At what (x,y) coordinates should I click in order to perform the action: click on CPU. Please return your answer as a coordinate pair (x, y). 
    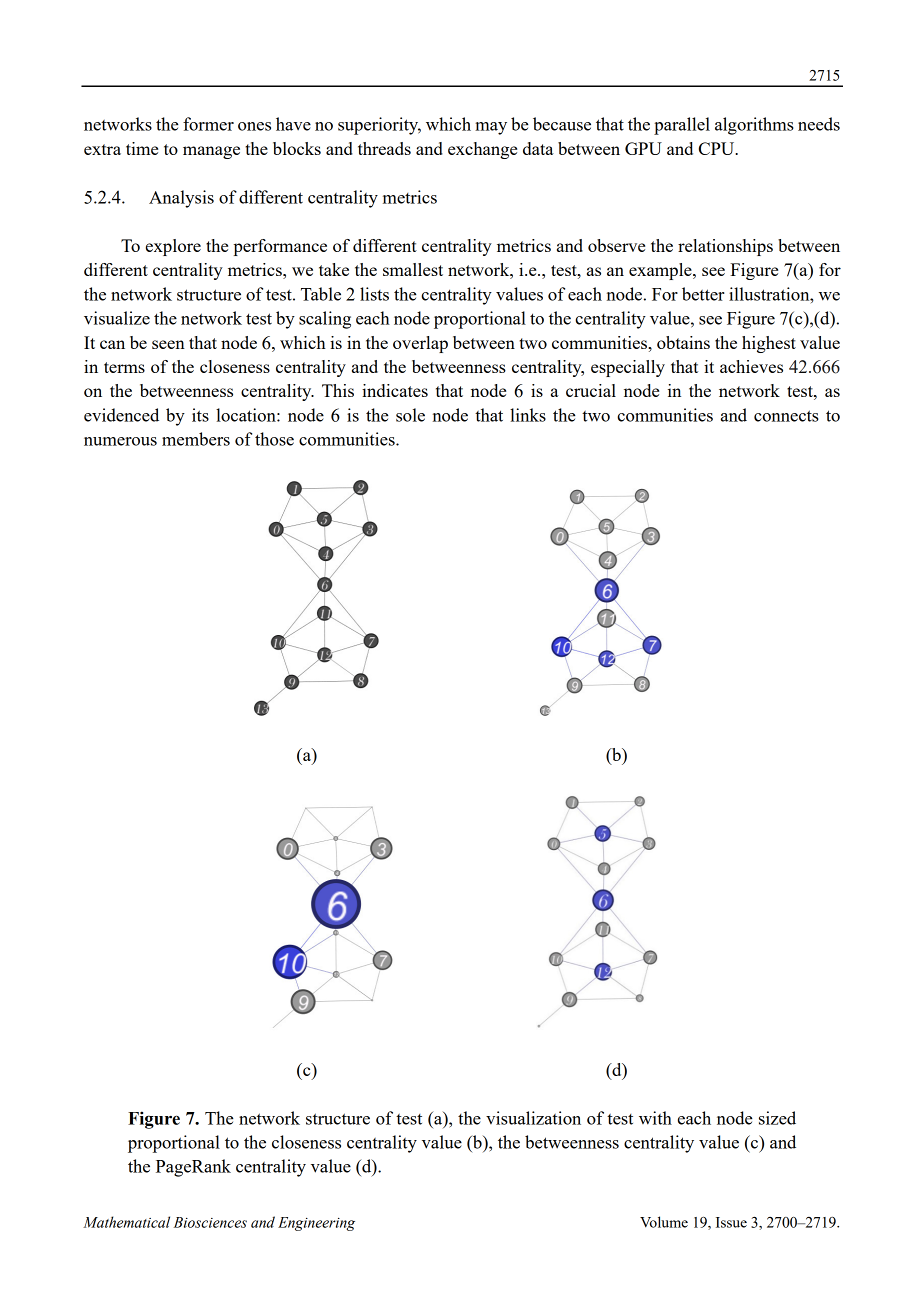
    Looking at the image, I should click on (718, 148).
